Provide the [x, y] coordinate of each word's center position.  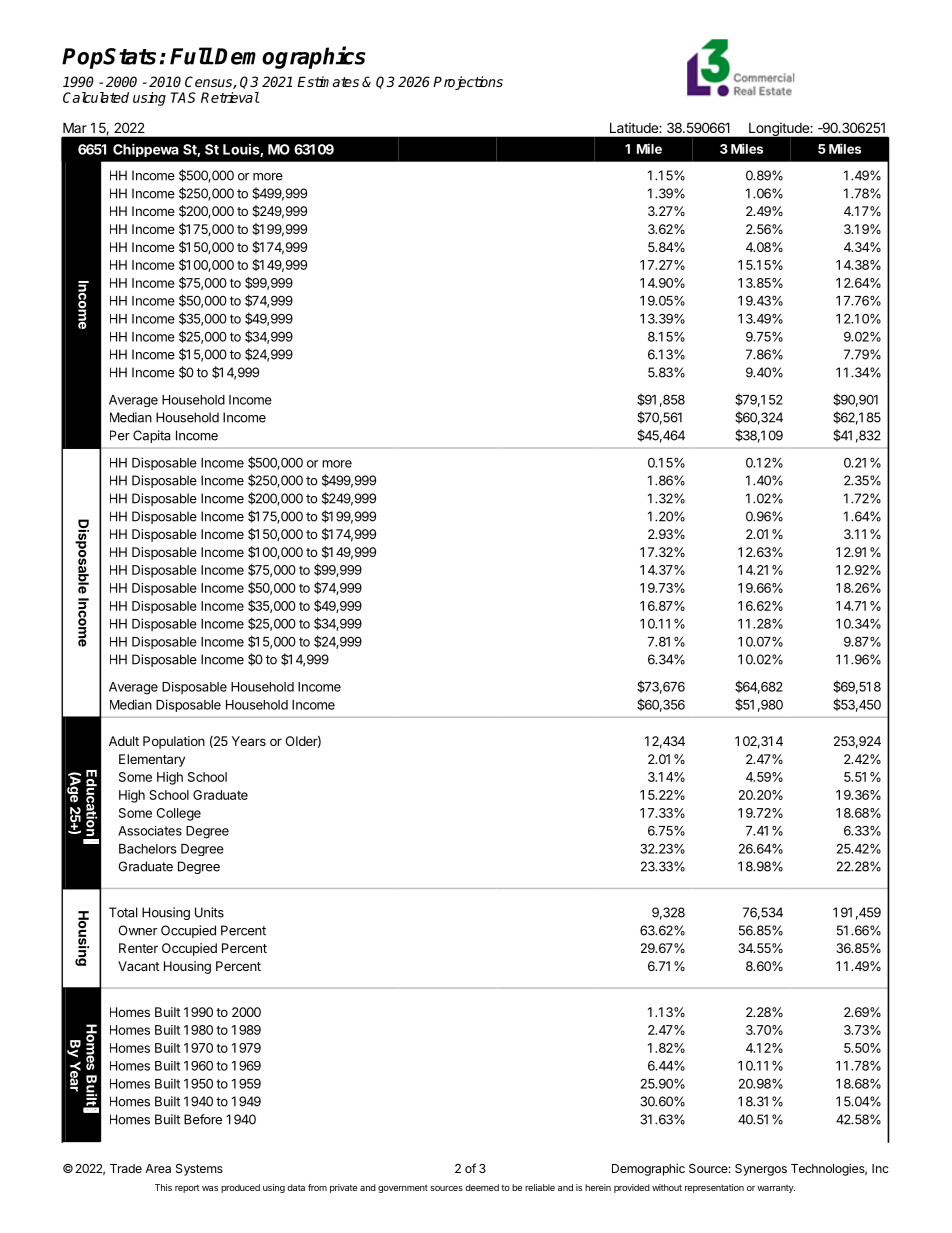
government [403, 1189]
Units [209, 912]
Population [174, 742]
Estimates [328, 81]
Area [158, 1168]
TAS [183, 97]
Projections [468, 83]
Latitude [634, 128]
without [667, 1187]
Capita [151, 436]
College [179, 814]
